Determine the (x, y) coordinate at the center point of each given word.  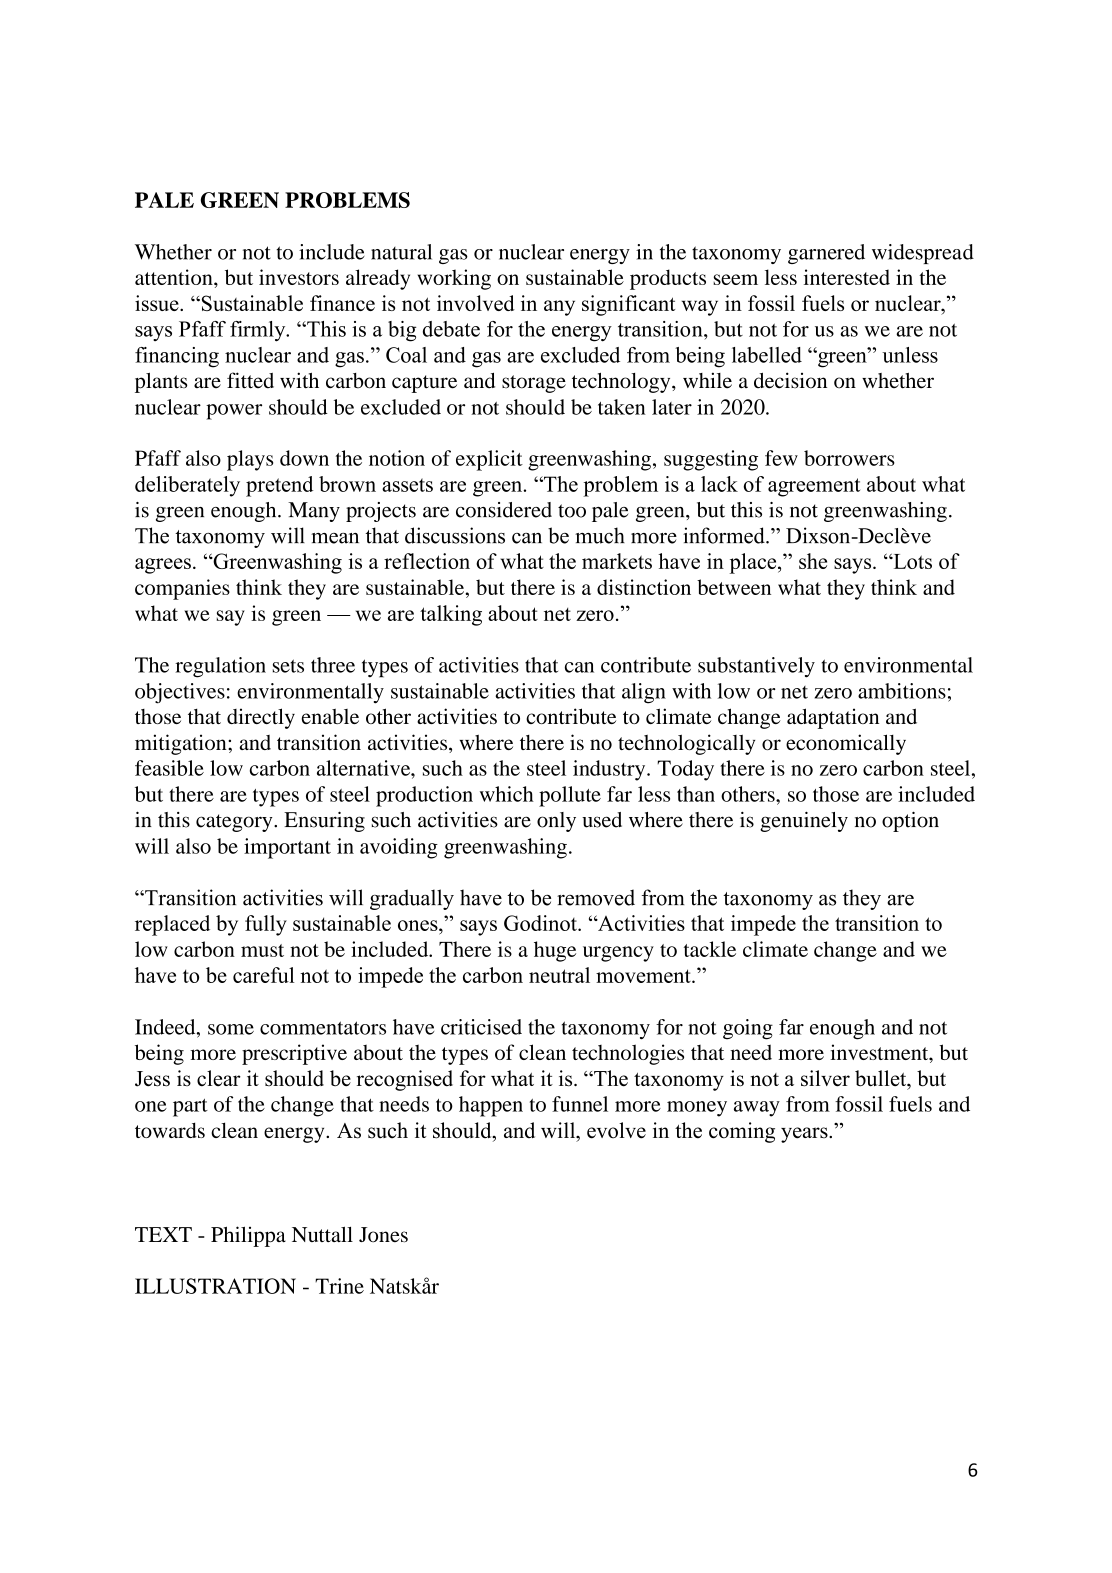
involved (476, 303)
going (748, 1029)
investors (299, 277)
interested (847, 277)
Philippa (248, 1236)
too (572, 511)
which (507, 794)
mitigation (182, 744)
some (231, 1029)
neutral (559, 975)
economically (846, 744)
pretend (279, 486)
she (813, 561)
